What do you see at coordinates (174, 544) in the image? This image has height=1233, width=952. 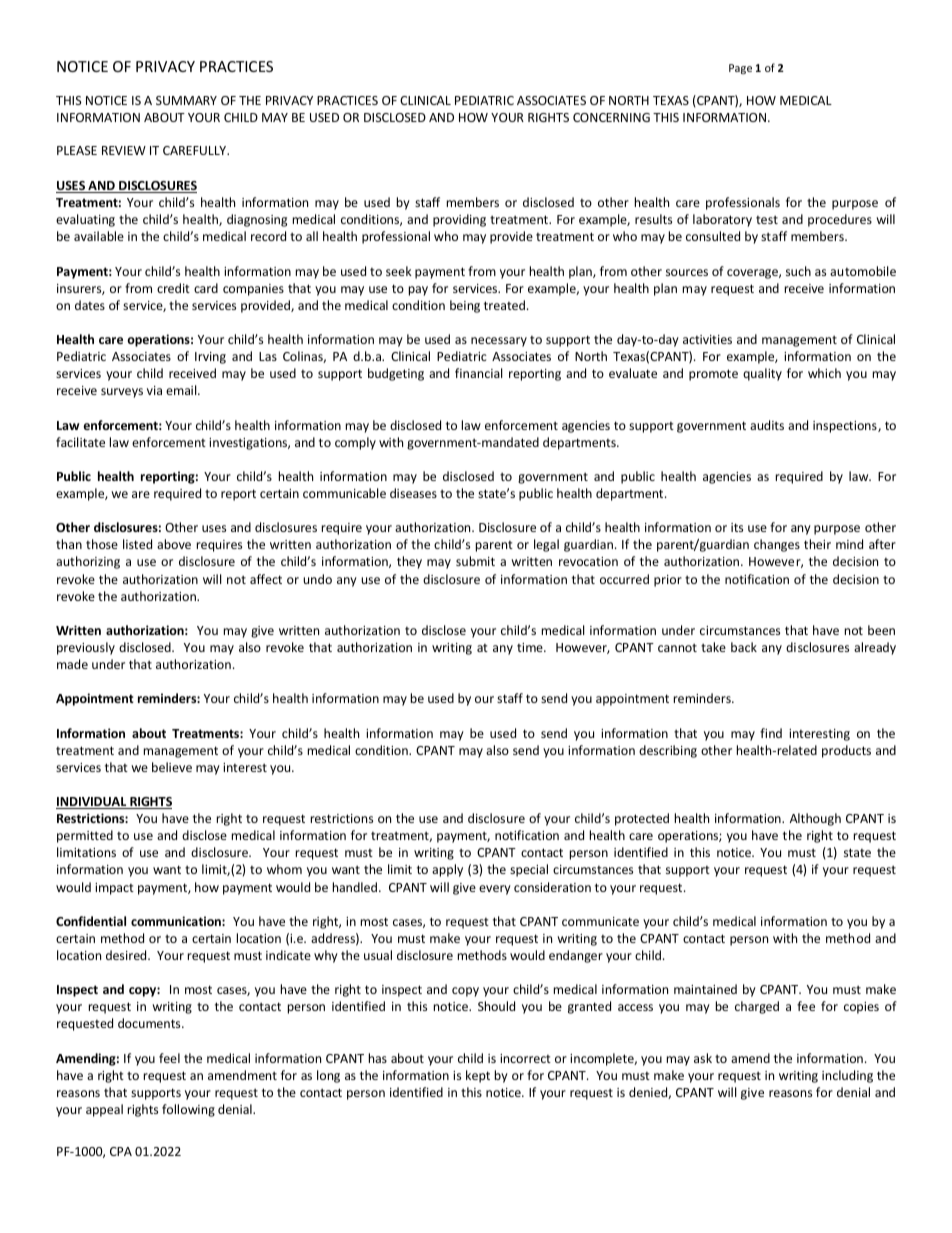 I see `above` at bounding box center [174, 544].
